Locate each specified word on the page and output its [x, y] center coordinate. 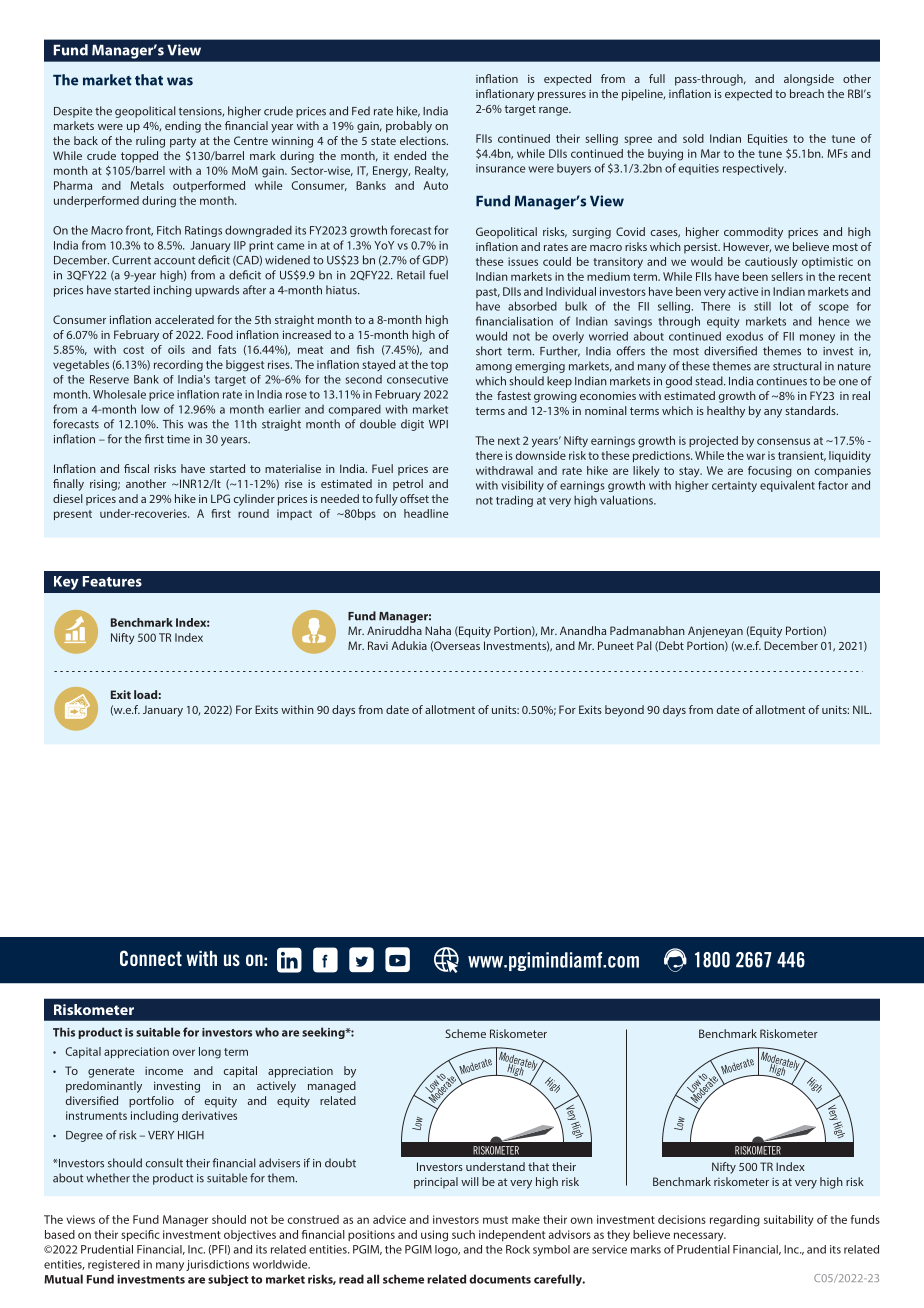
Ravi [378, 645]
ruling [150, 142]
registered [114, 1265]
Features [112, 581]
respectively [754, 169]
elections [424, 140]
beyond [624, 711]
